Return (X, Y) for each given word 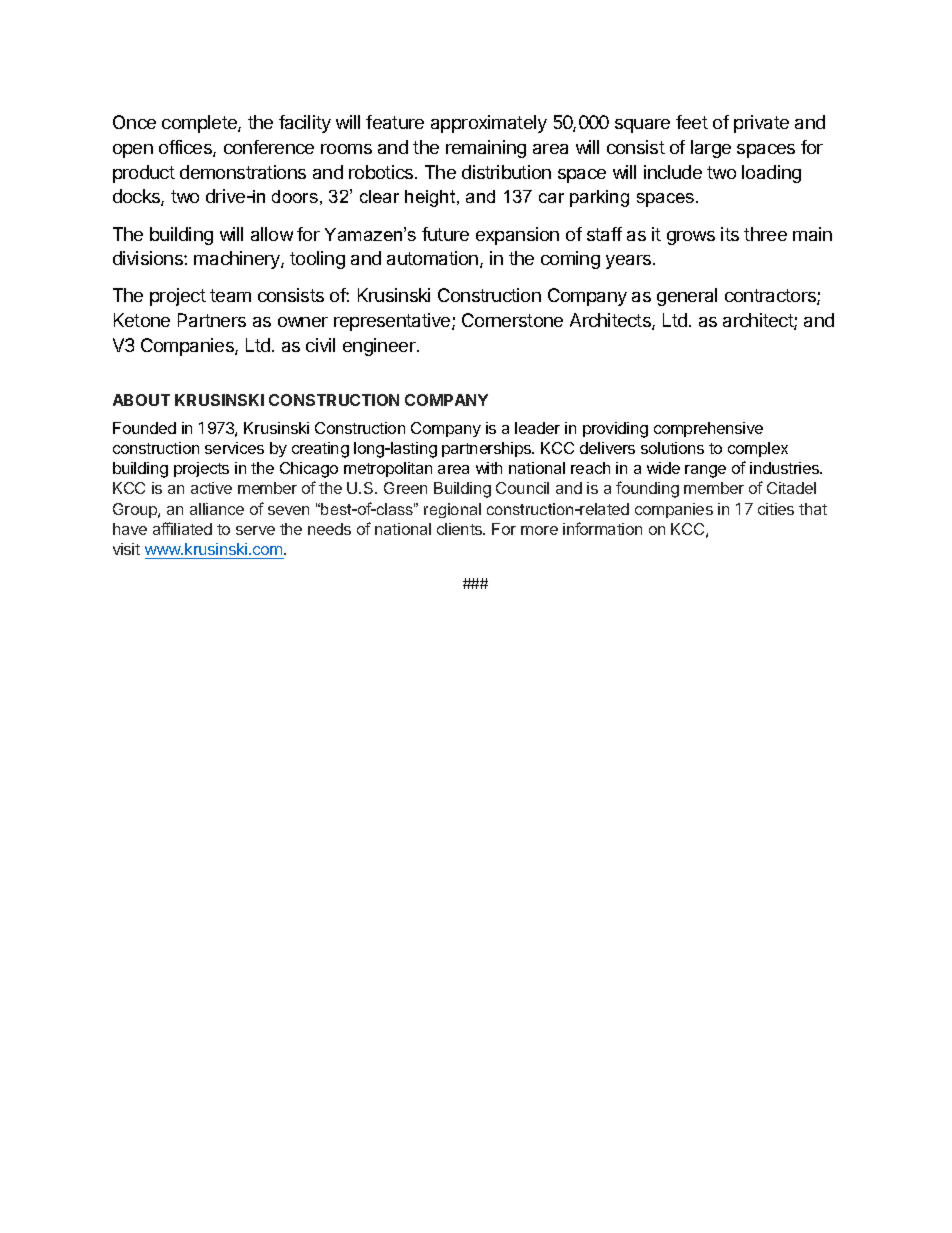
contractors (771, 297)
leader (537, 428)
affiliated (182, 528)
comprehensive (708, 429)
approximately (489, 124)
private (761, 124)
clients (461, 529)
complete (200, 124)
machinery (238, 260)
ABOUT (141, 400)
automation (434, 259)
